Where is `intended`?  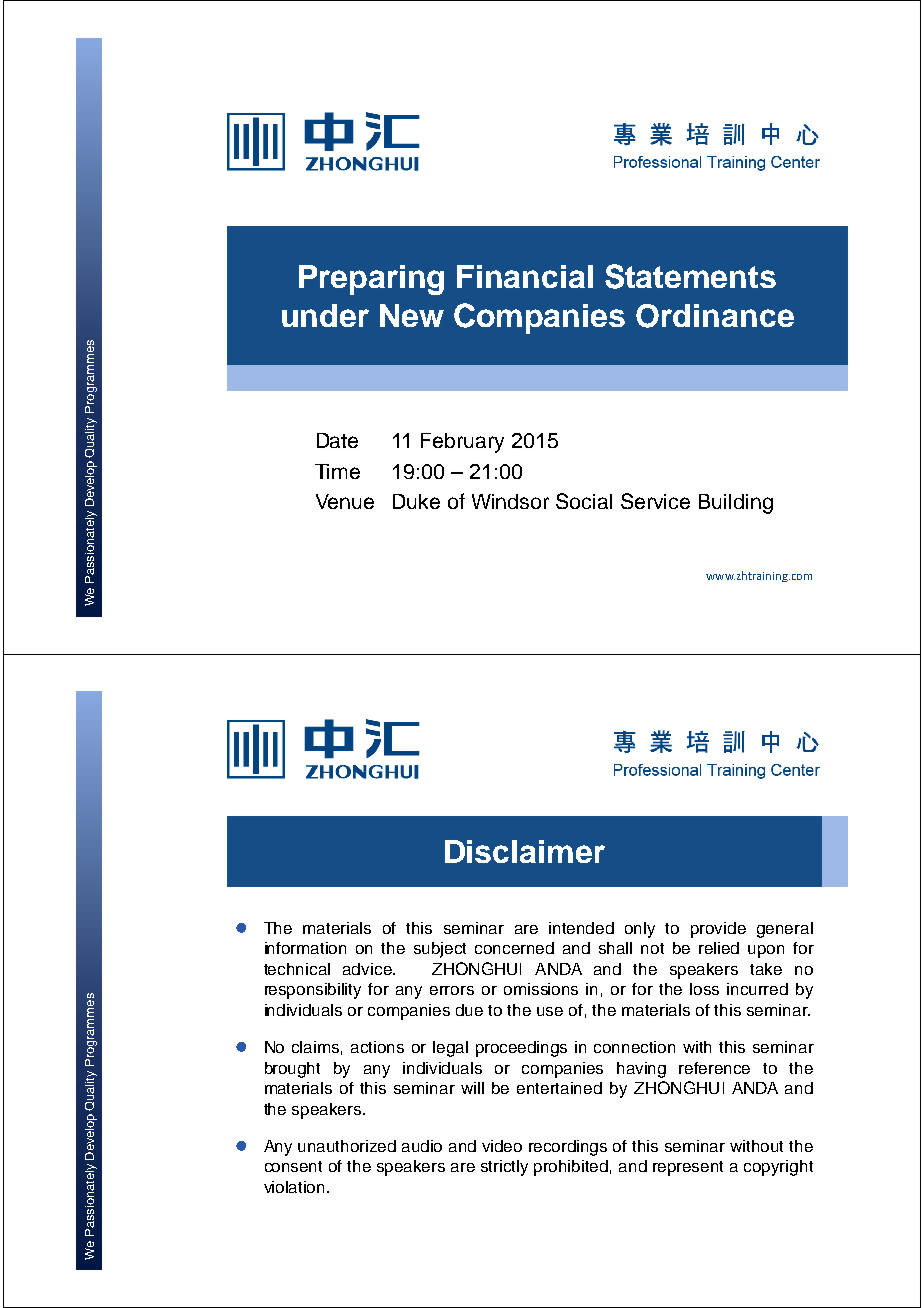 intended is located at coordinates (581, 928).
